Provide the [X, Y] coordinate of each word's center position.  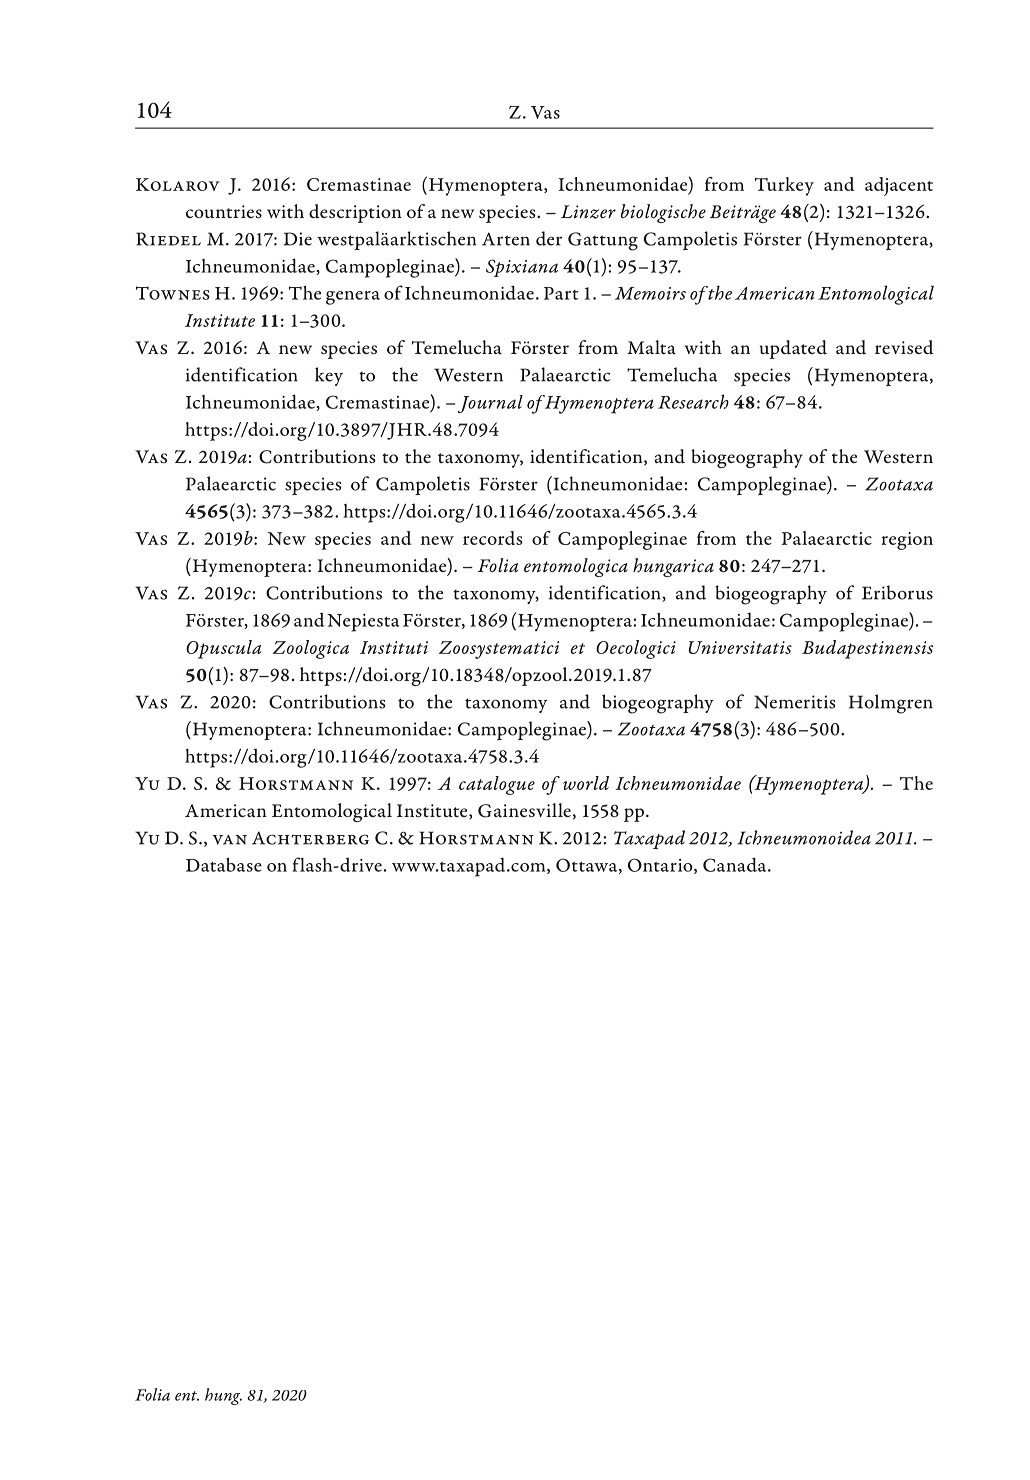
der [549, 238]
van [229, 840]
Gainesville [524, 810]
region [907, 541]
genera [353, 298]
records [492, 538]
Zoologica [311, 649]
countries [224, 211]
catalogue [497, 785]
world [586, 783]
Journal [490, 404]
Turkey [784, 186]
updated [793, 349]
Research [693, 401]
